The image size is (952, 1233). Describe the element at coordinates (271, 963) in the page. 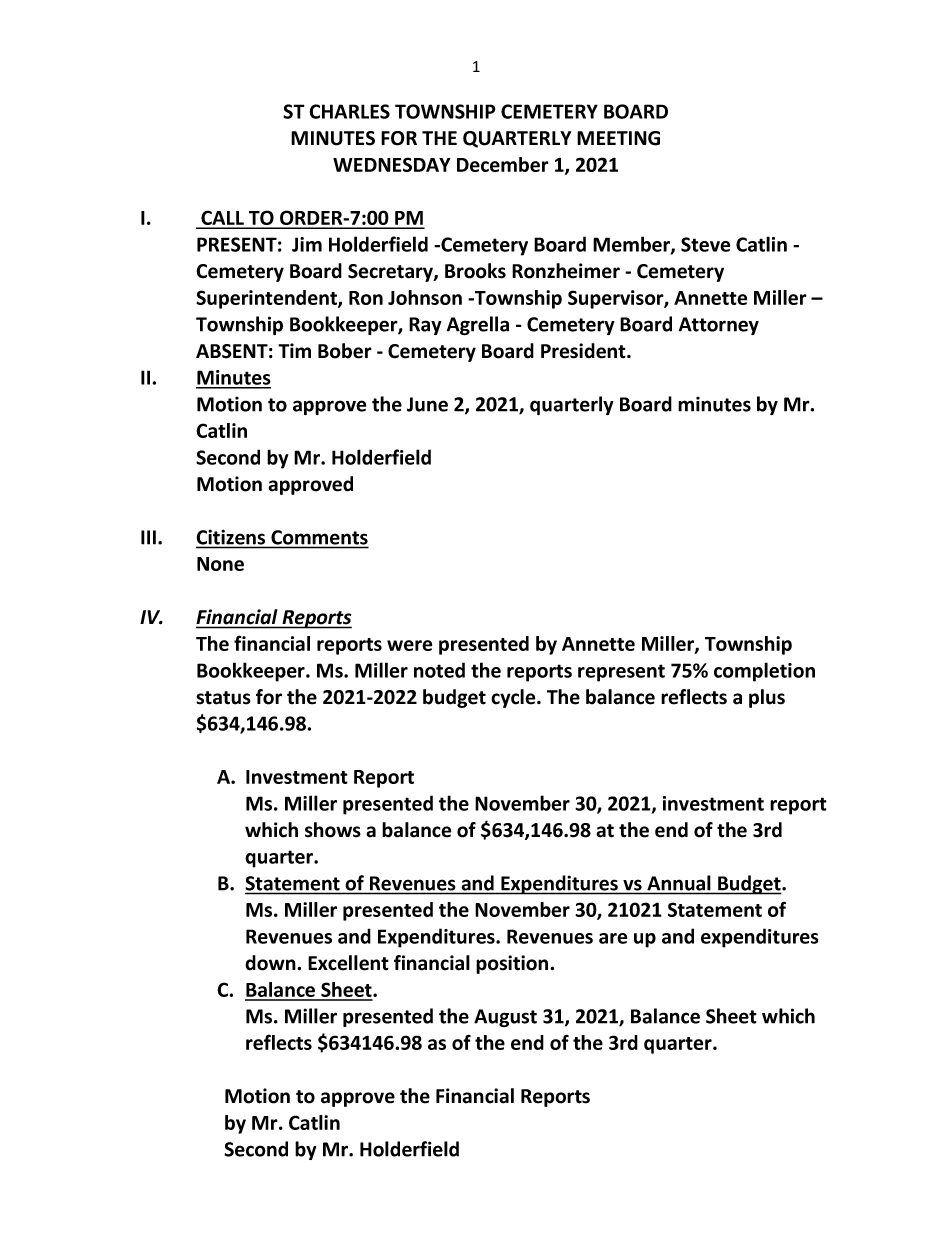

I see `down` at that location.
